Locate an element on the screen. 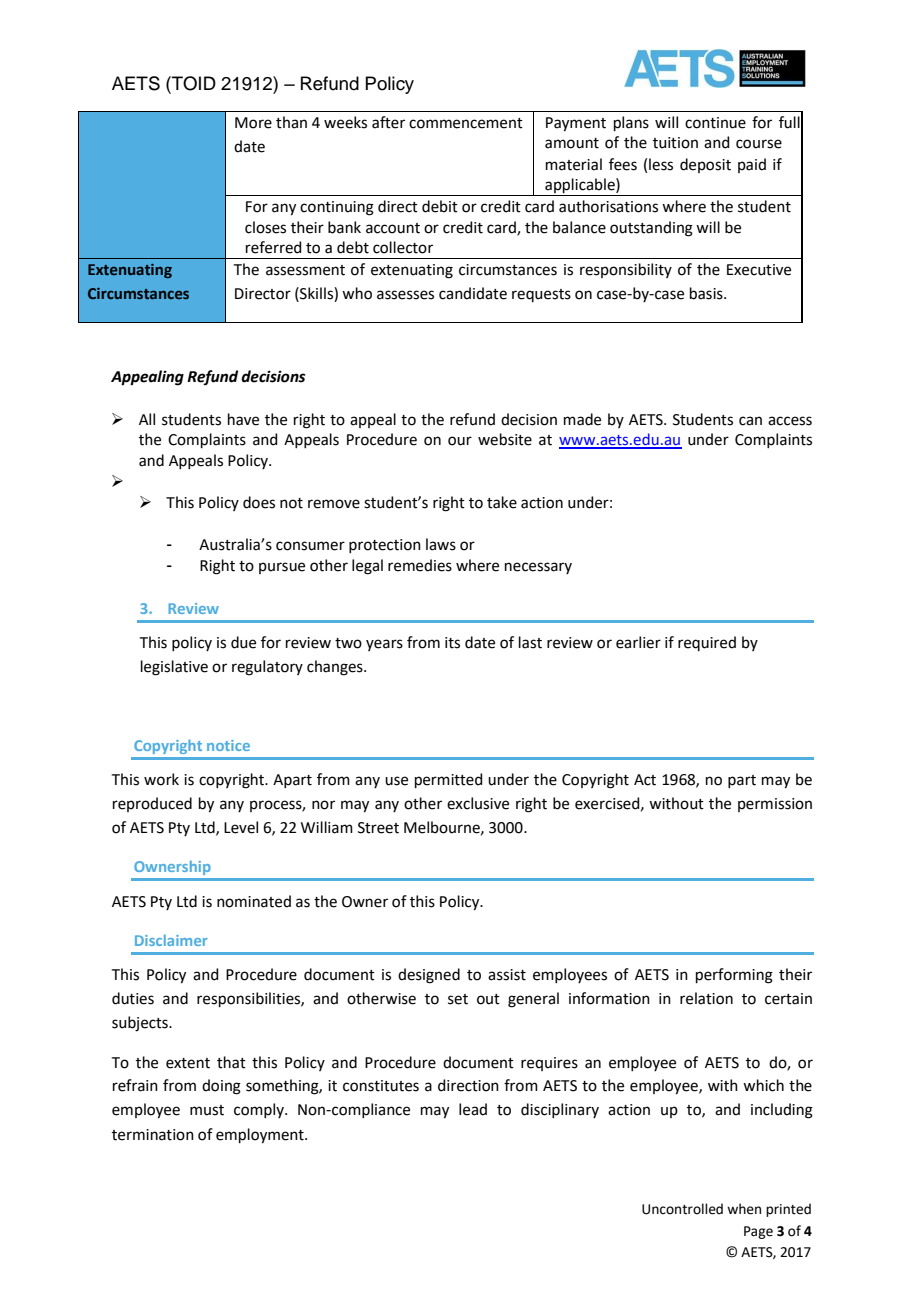 The image size is (924, 1307). Disclaimer is located at coordinates (171, 940).
